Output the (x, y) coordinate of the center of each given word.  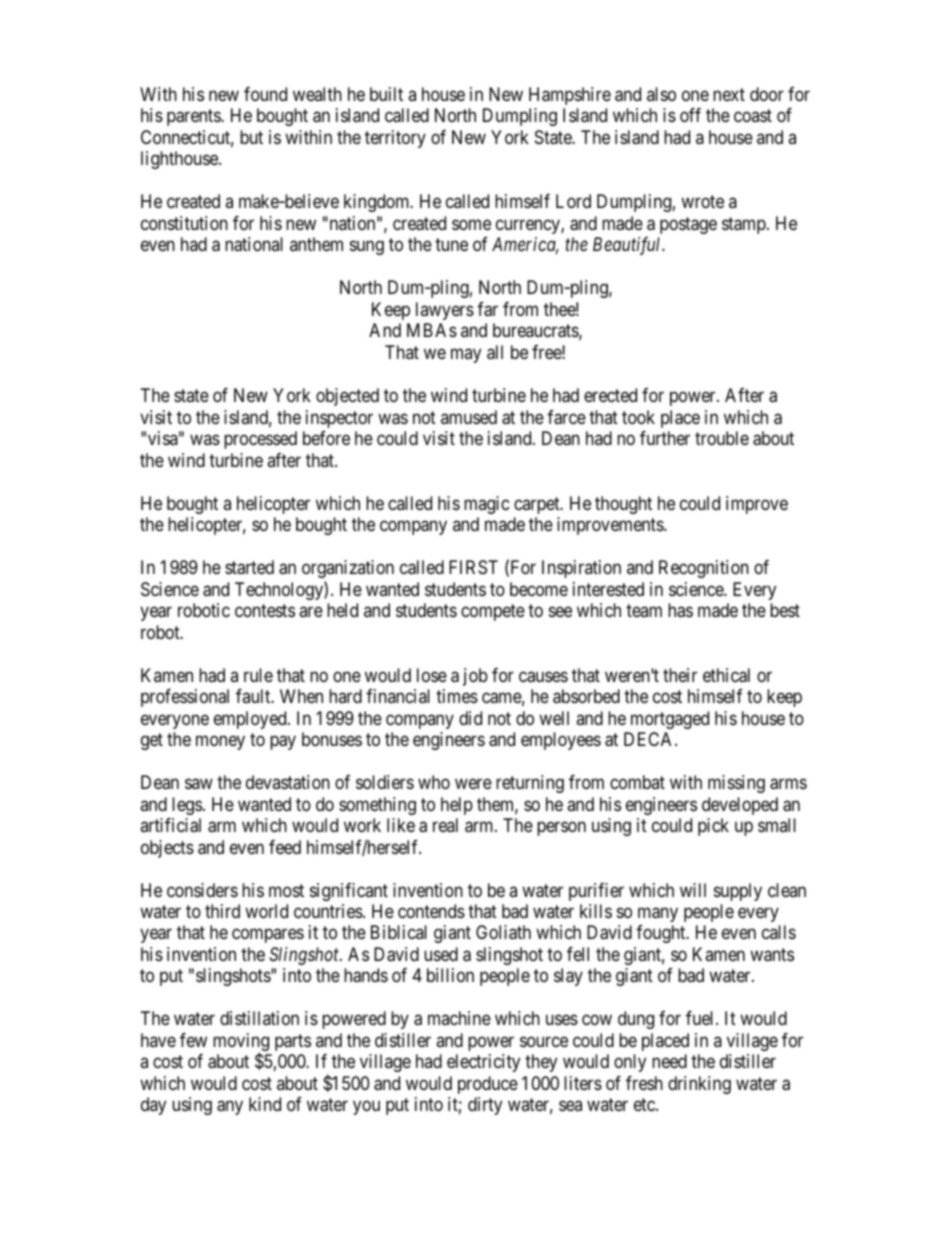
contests (265, 611)
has (680, 610)
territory (395, 139)
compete (493, 613)
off (690, 115)
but (251, 137)
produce (488, 1085)
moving (241, 1043)
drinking (699, 1085)
